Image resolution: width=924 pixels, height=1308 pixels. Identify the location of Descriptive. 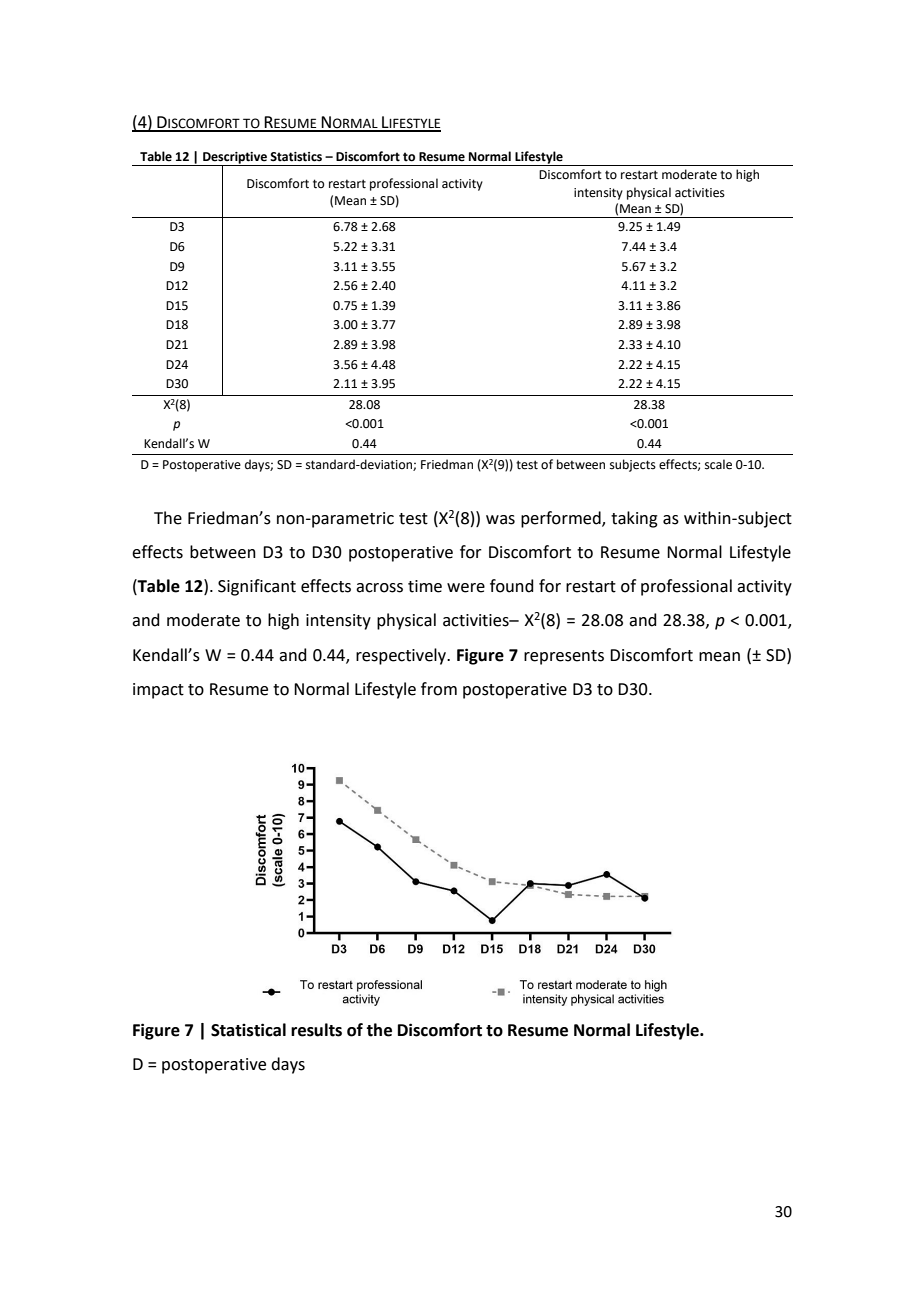
(235, 159).
